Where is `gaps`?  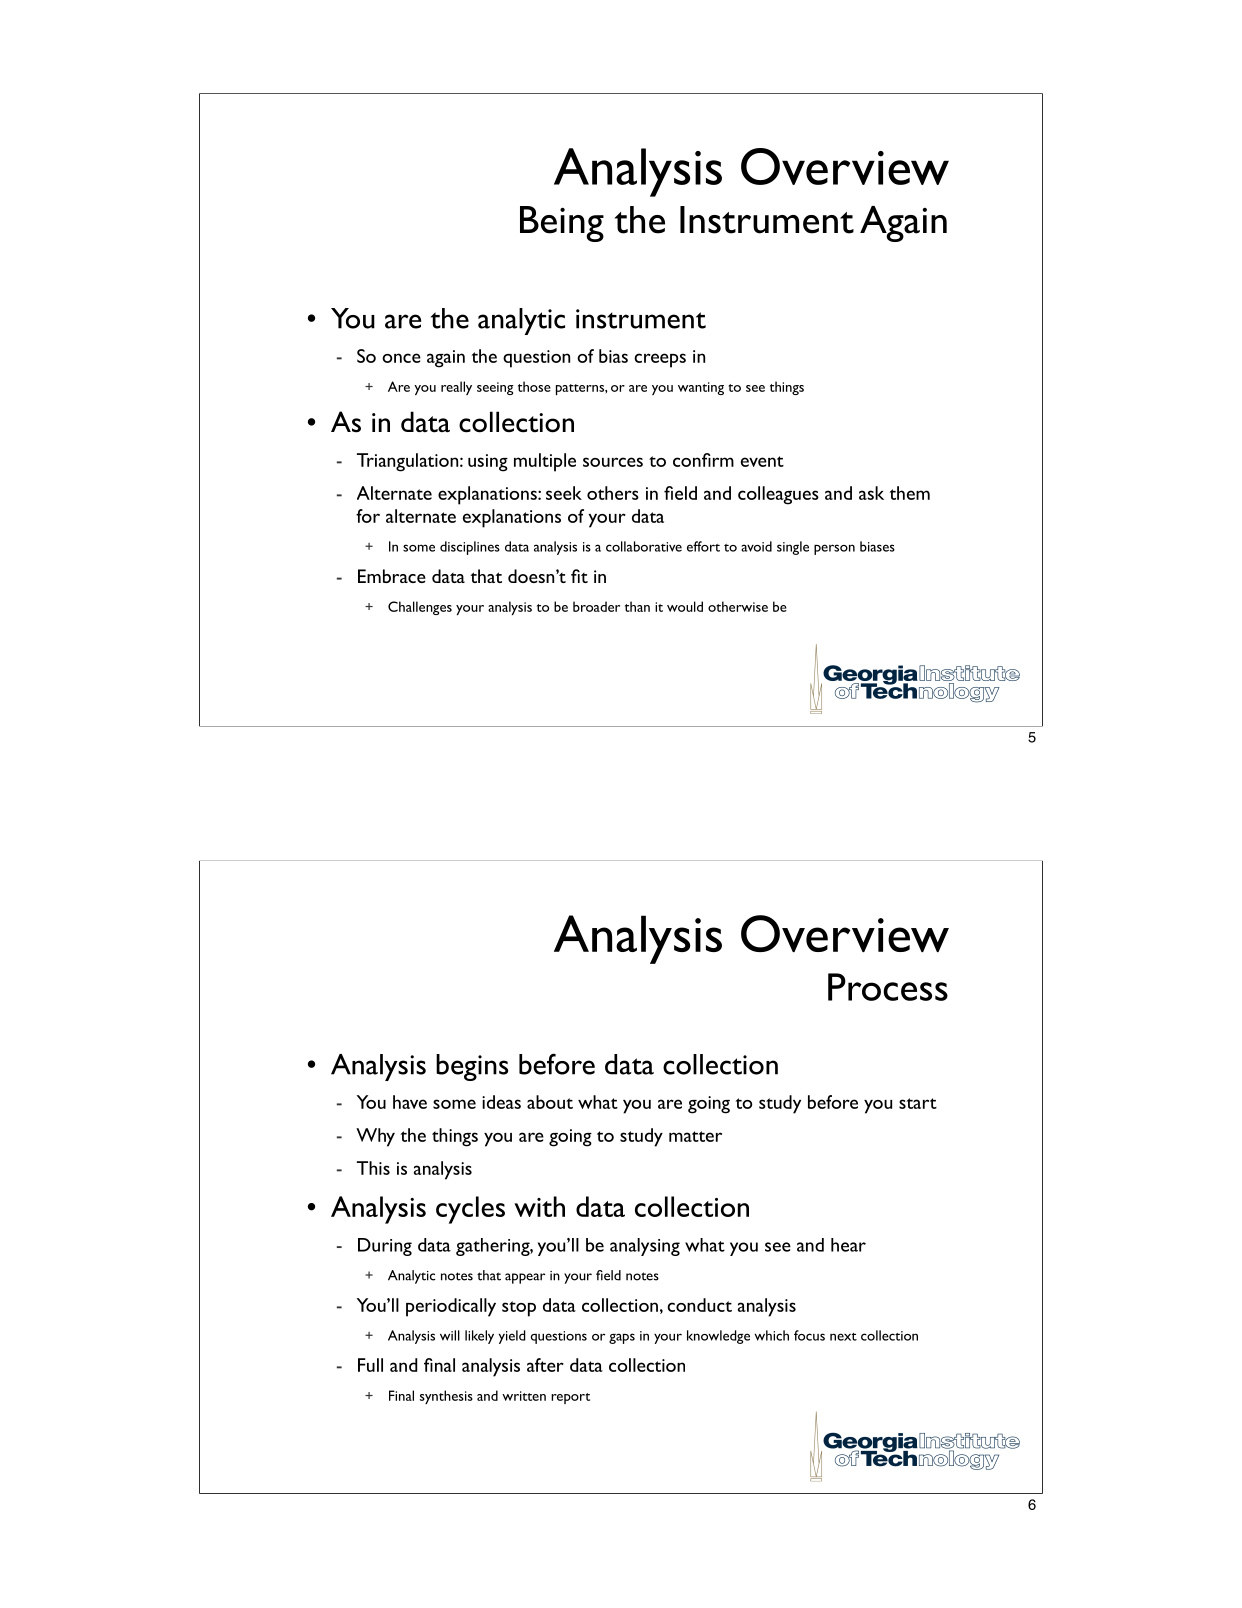 gaps is located at coordinates (622, 1338).
